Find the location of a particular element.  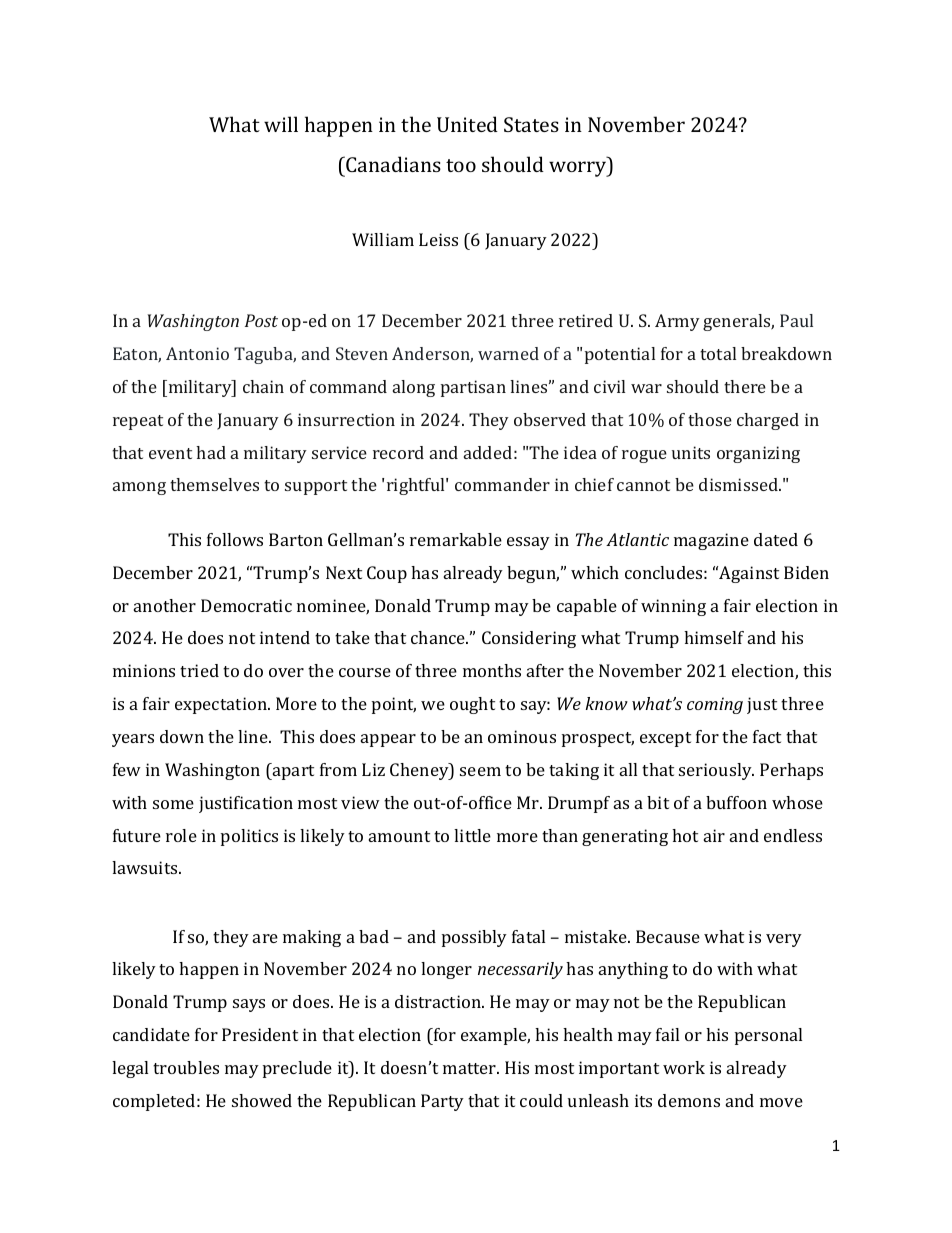

Democratic is located at coordinates (246, 605).
